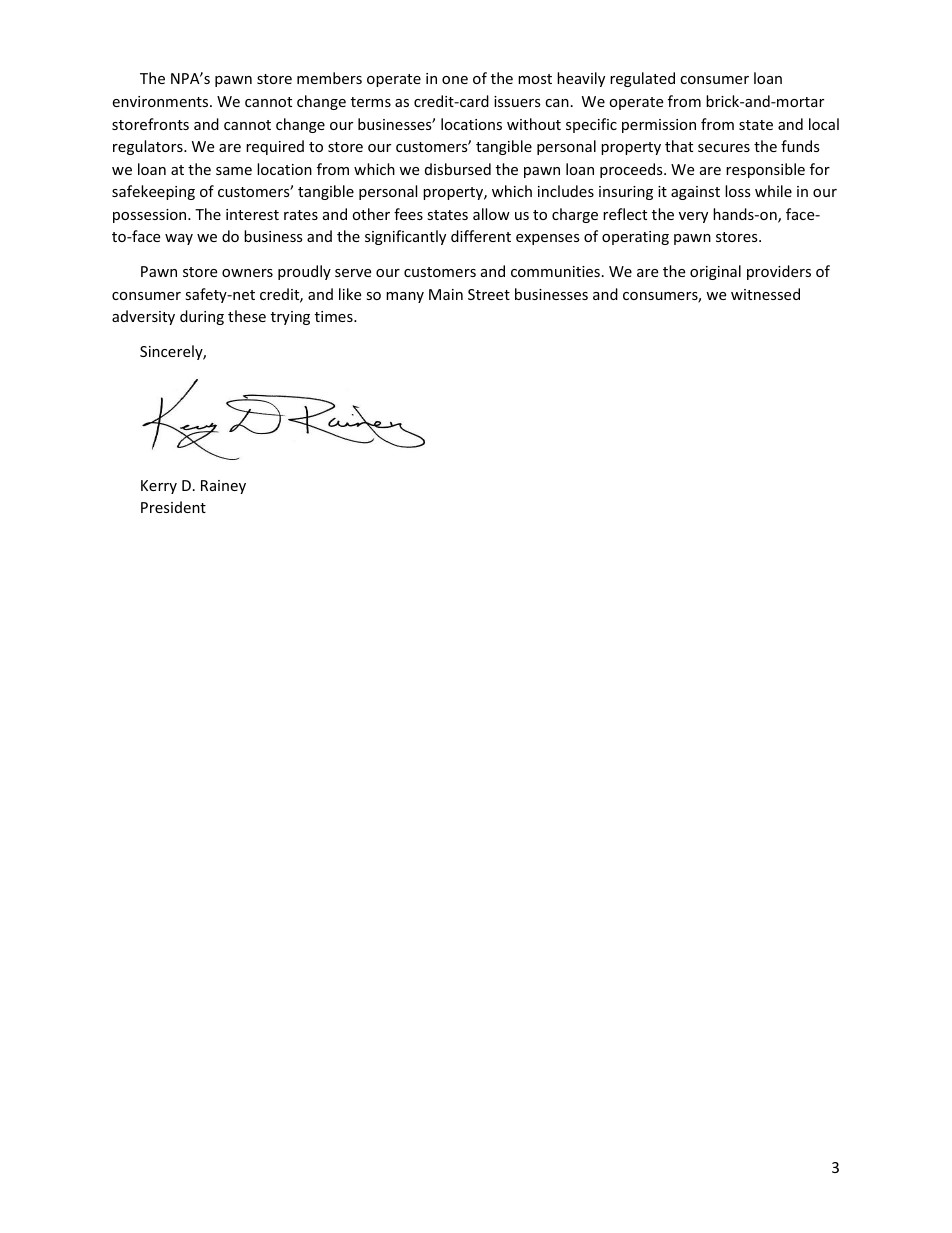  I want to click on times, so click(335, 316).
